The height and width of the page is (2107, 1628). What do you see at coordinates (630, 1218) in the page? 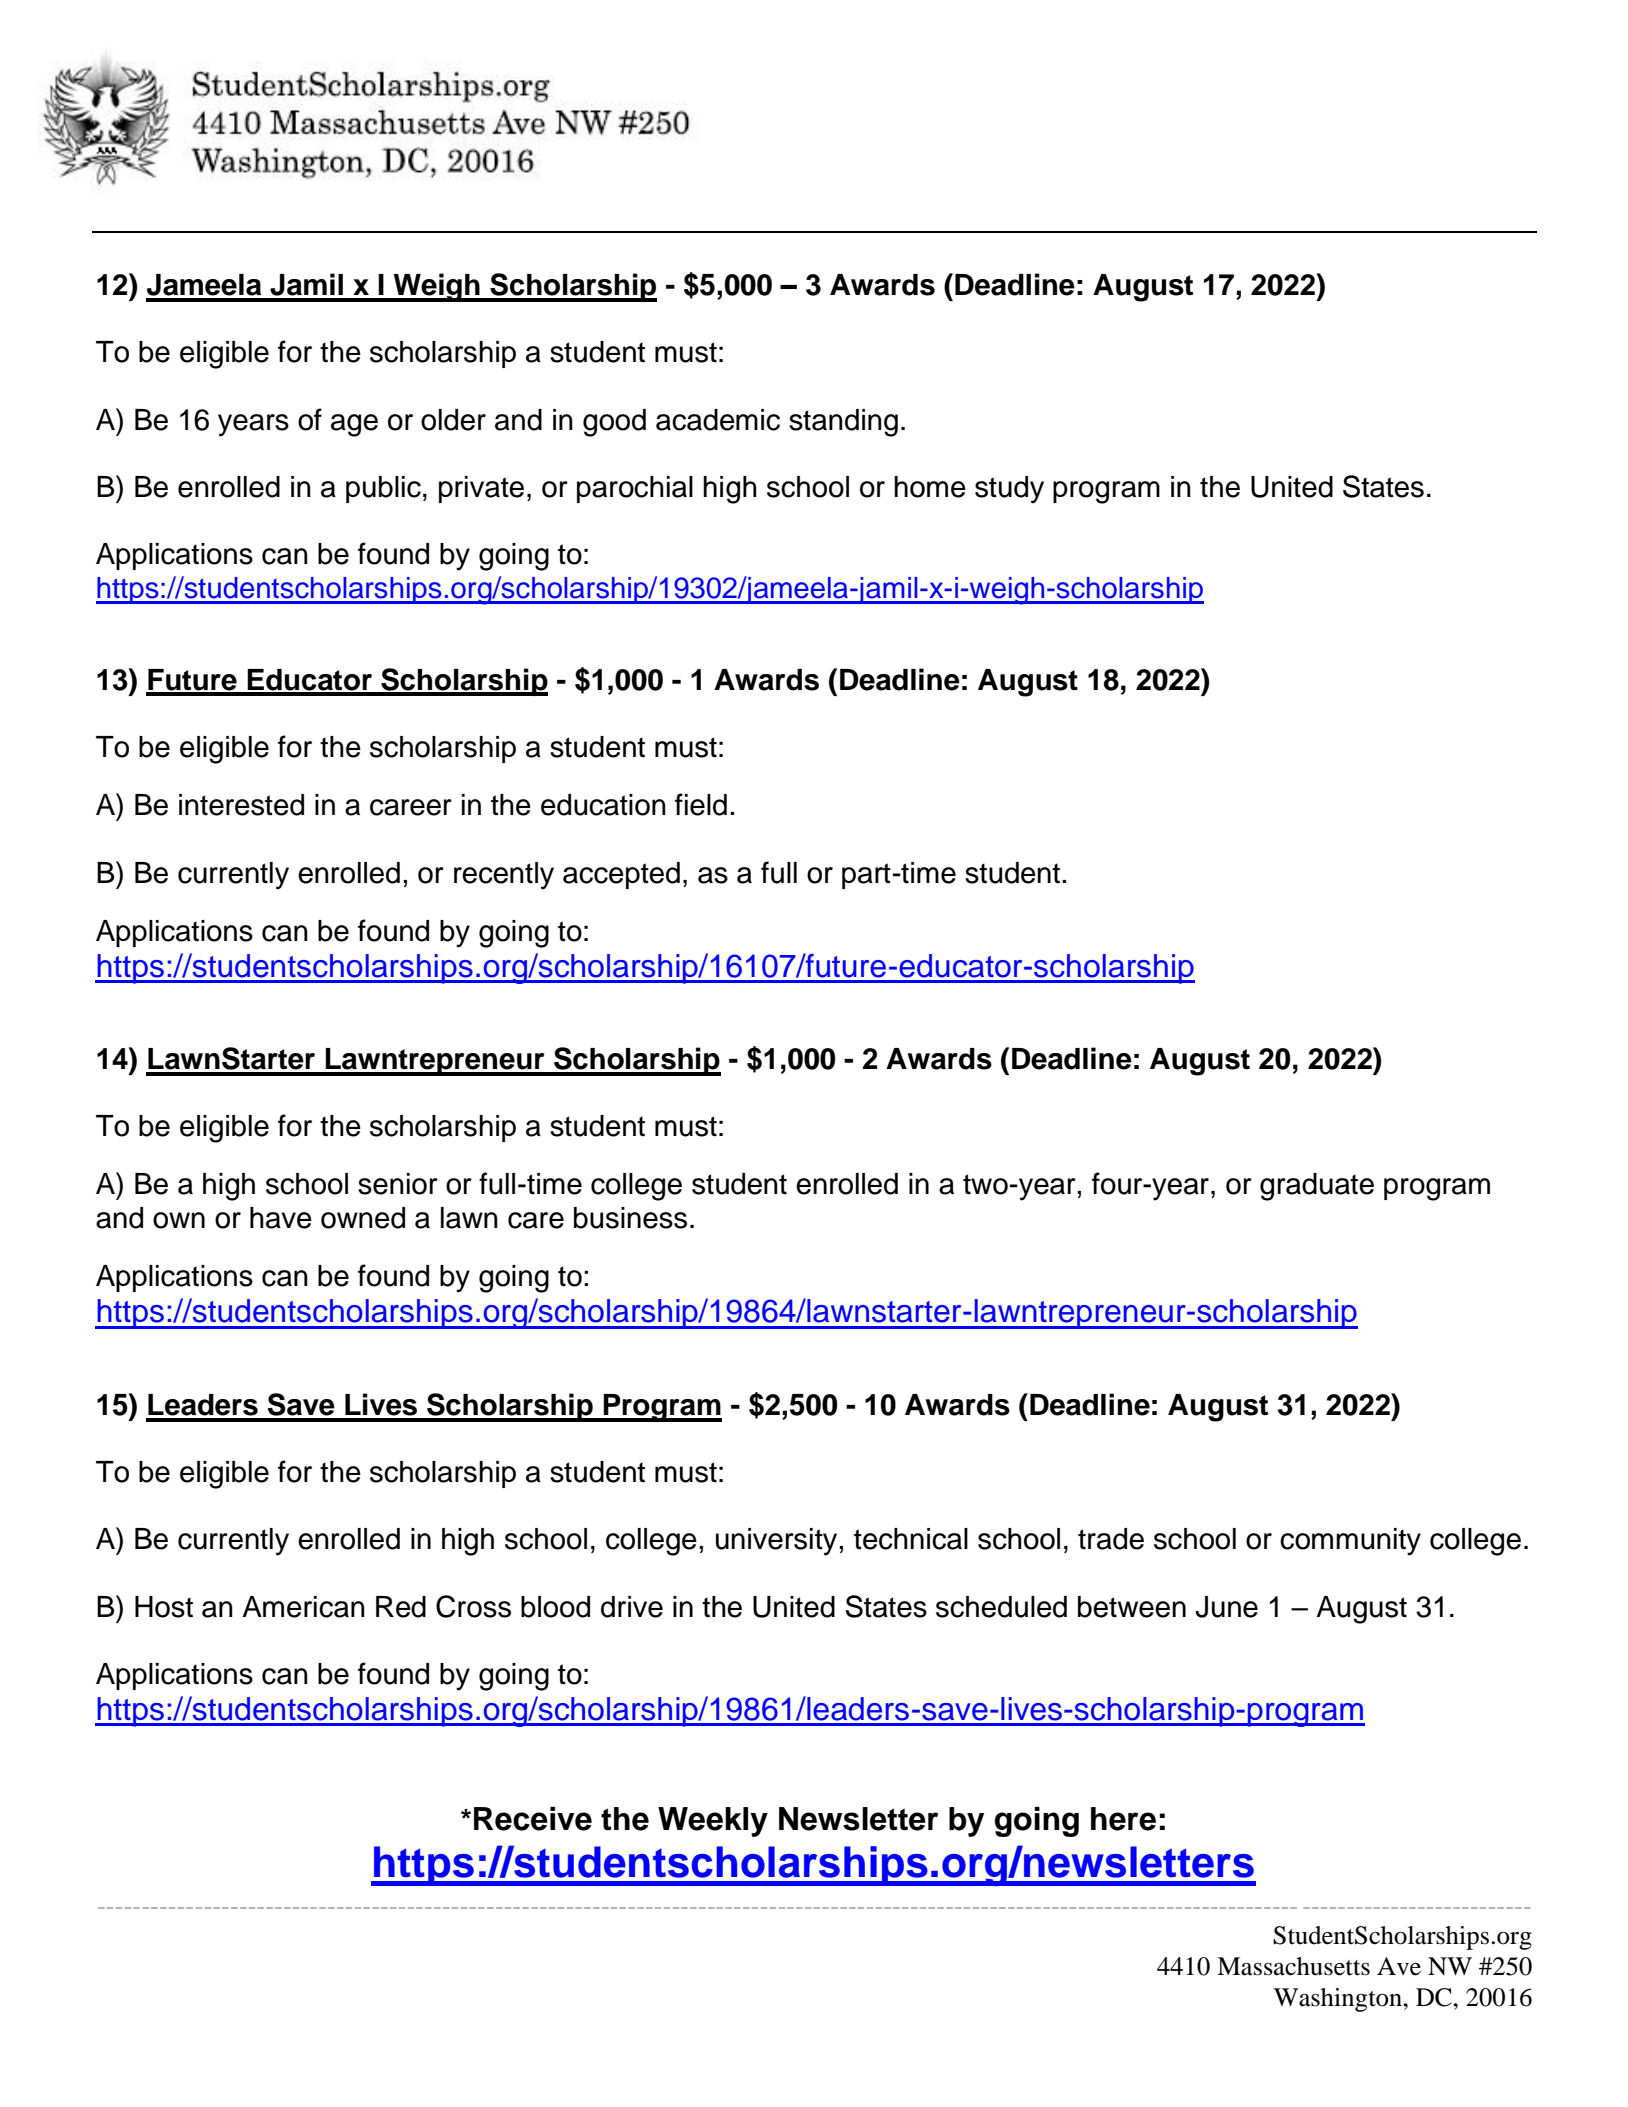
I see `business` at bounding box center [630, 1218].
